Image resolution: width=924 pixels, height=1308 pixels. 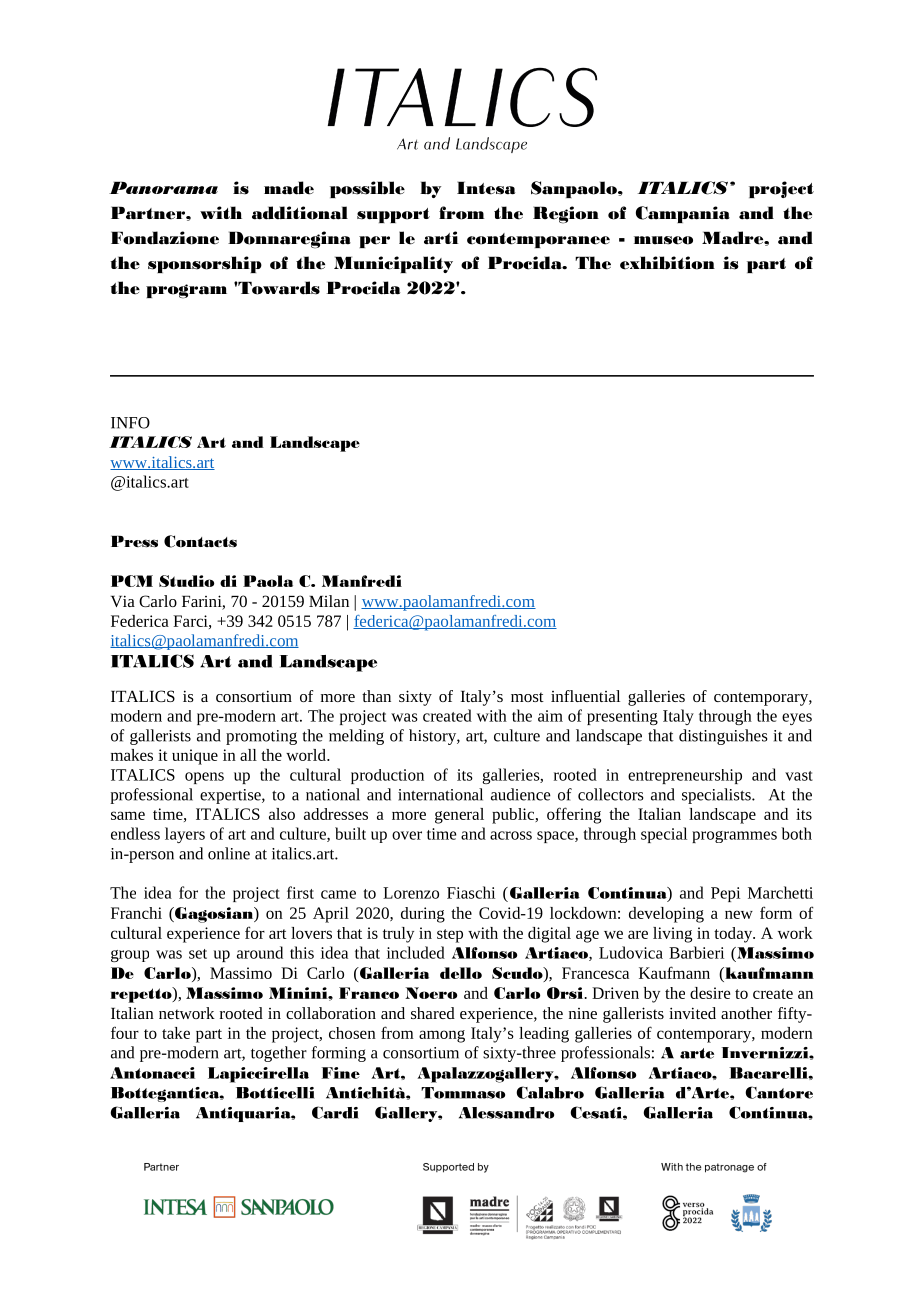 What do you see at coordinates (725, 894) in the screenshot?
I see `Pepi` at bounding box center [725, 894].
